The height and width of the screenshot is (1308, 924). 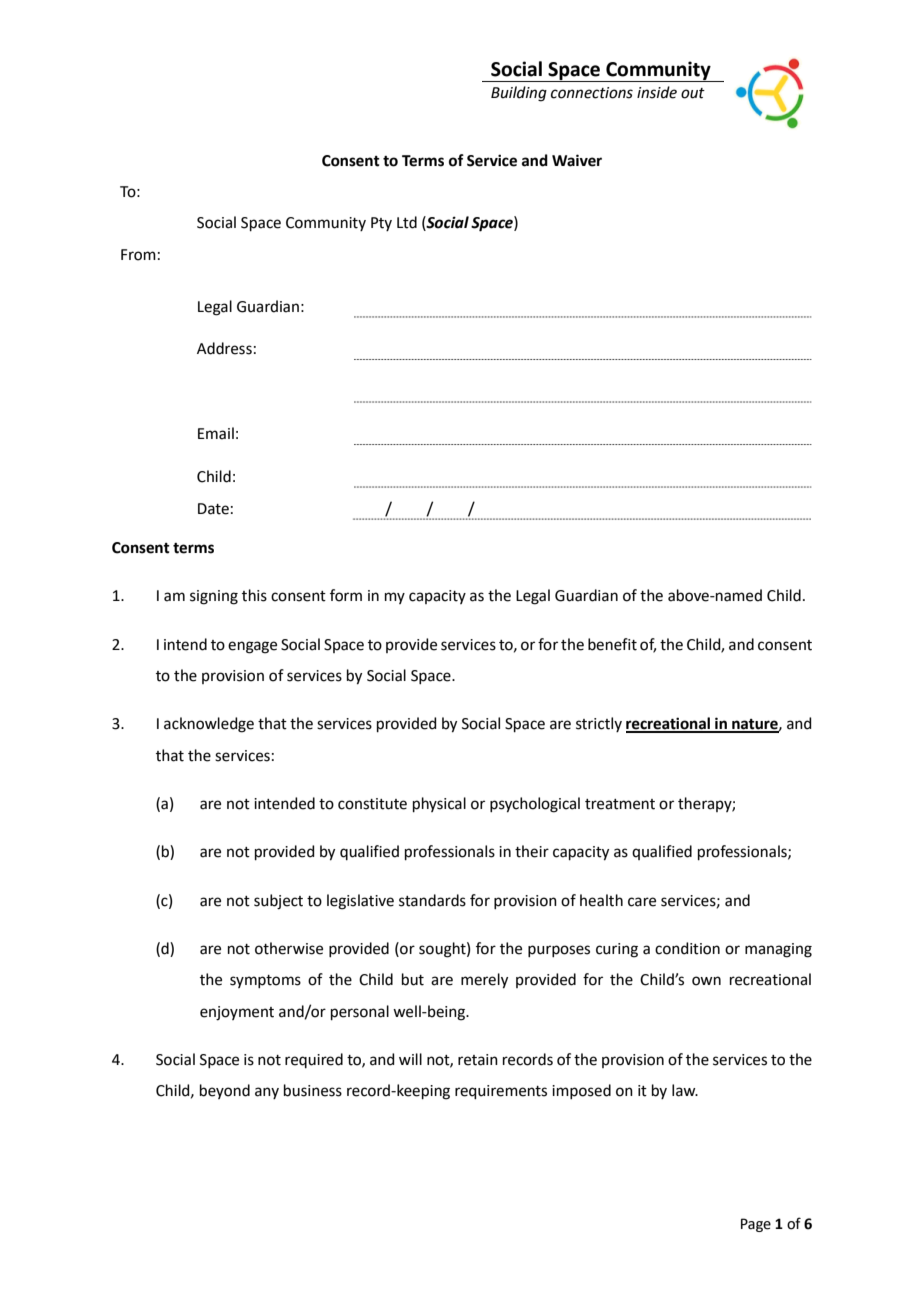 I want to click on Date, so click(x=213, y=509).
